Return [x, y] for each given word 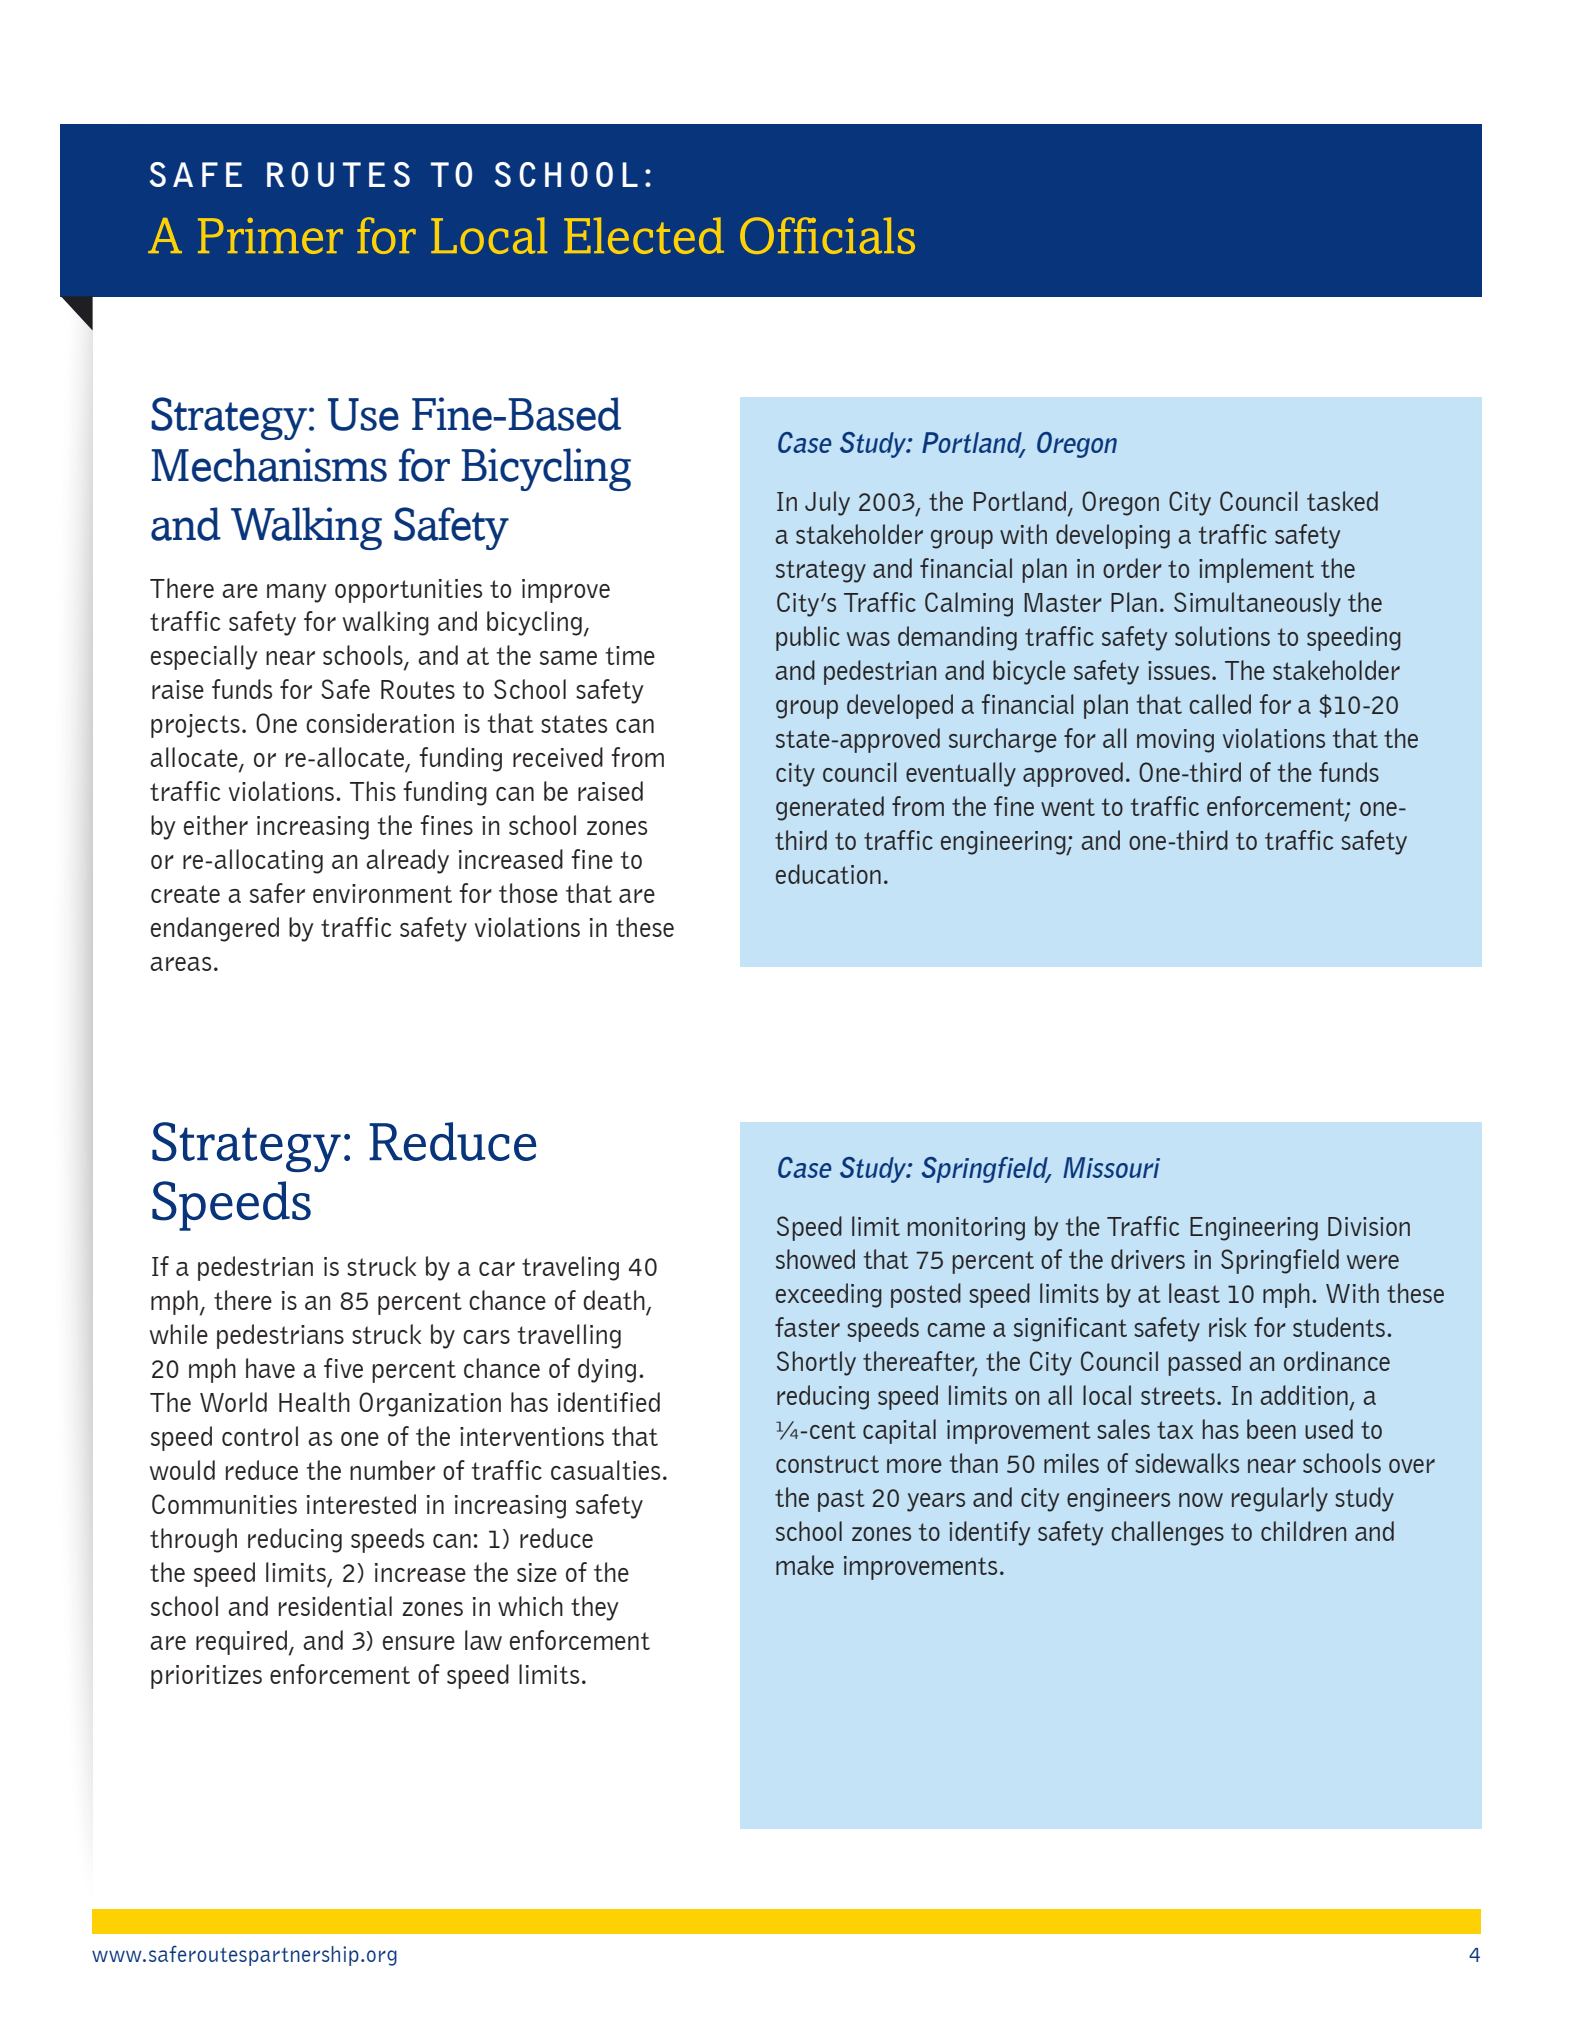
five [343, 1368]
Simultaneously [1257, 604]
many [297, 593]
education [828, 874]
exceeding [829, 1295]
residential [335, 1606]
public [808, 638]
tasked [1342, 501]
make [805, 1565]
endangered [215, 929]
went [1068, 807]
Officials [827, 235]
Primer [270, 236]
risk [1228, 1327]
